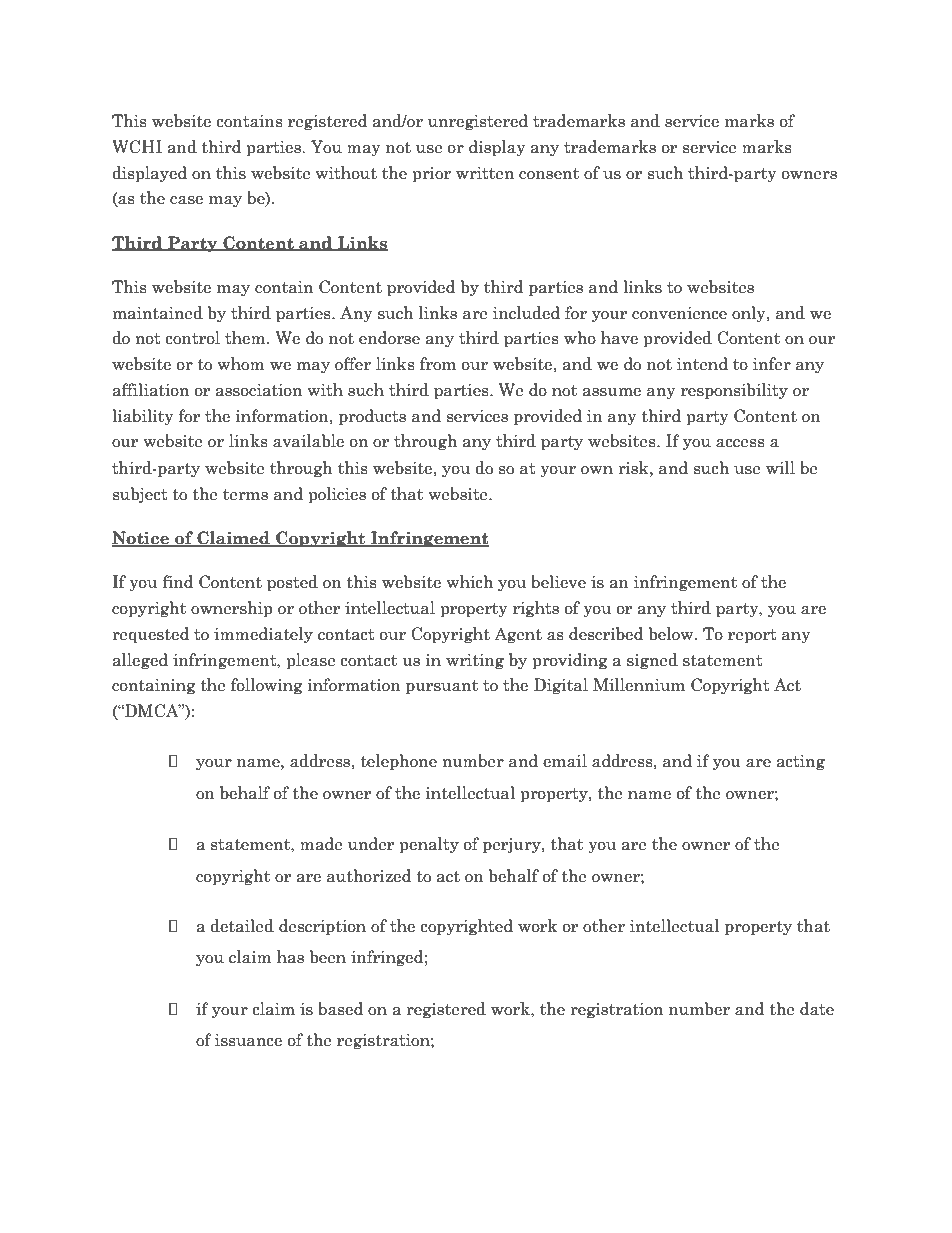 The width and height of the screenshot is (952, 1233). I want to click on written, so click(485, 173).
